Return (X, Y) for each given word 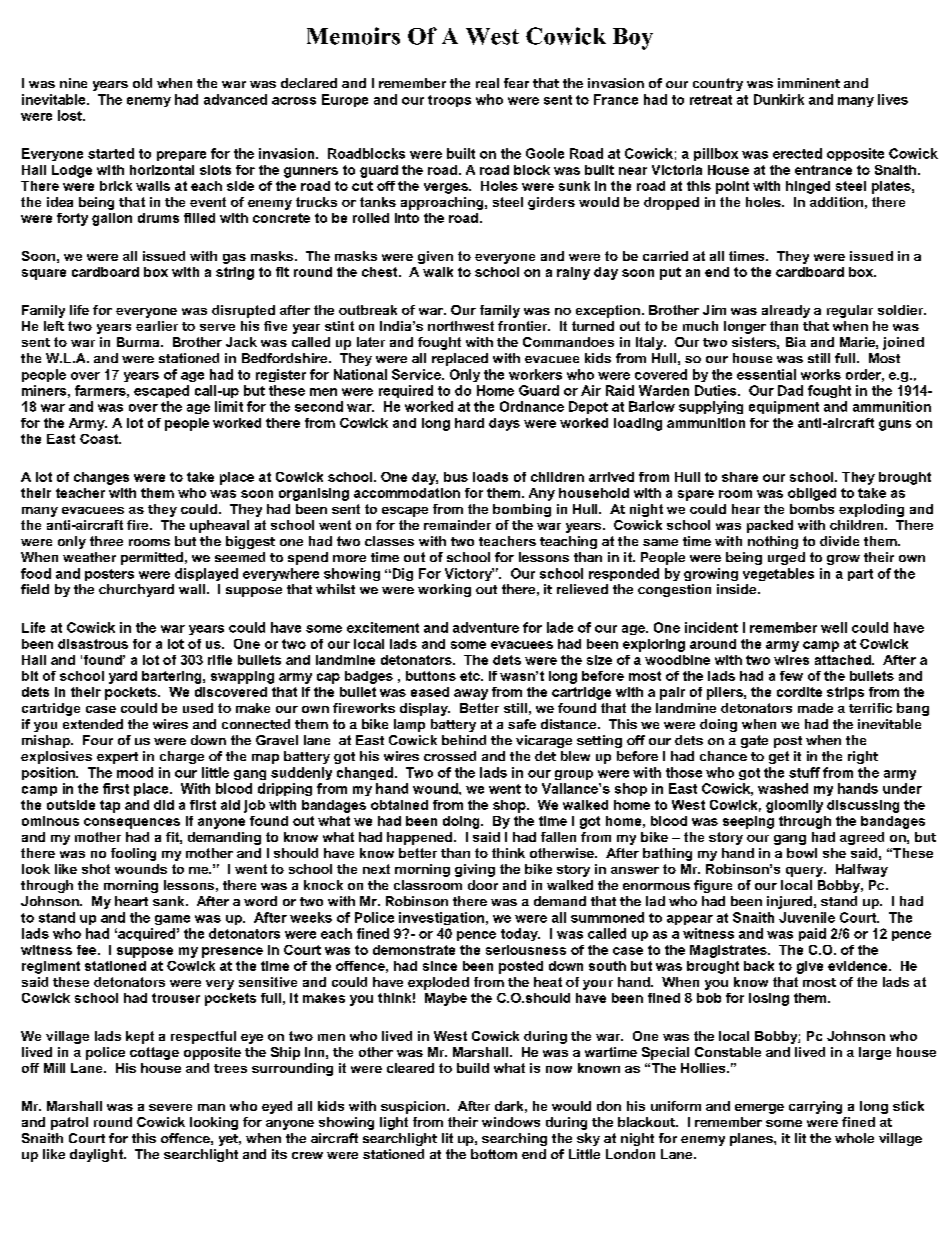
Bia (796, 342)
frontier (524, 326)
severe (170, 1107)
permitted (152, 558)
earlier (157, 326)
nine (73, 83)
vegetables (778, 574)
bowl (802, 853)
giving (475, 870)
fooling (133, 854)
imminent (809, 83)
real (487, 83)
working (444, 590)
